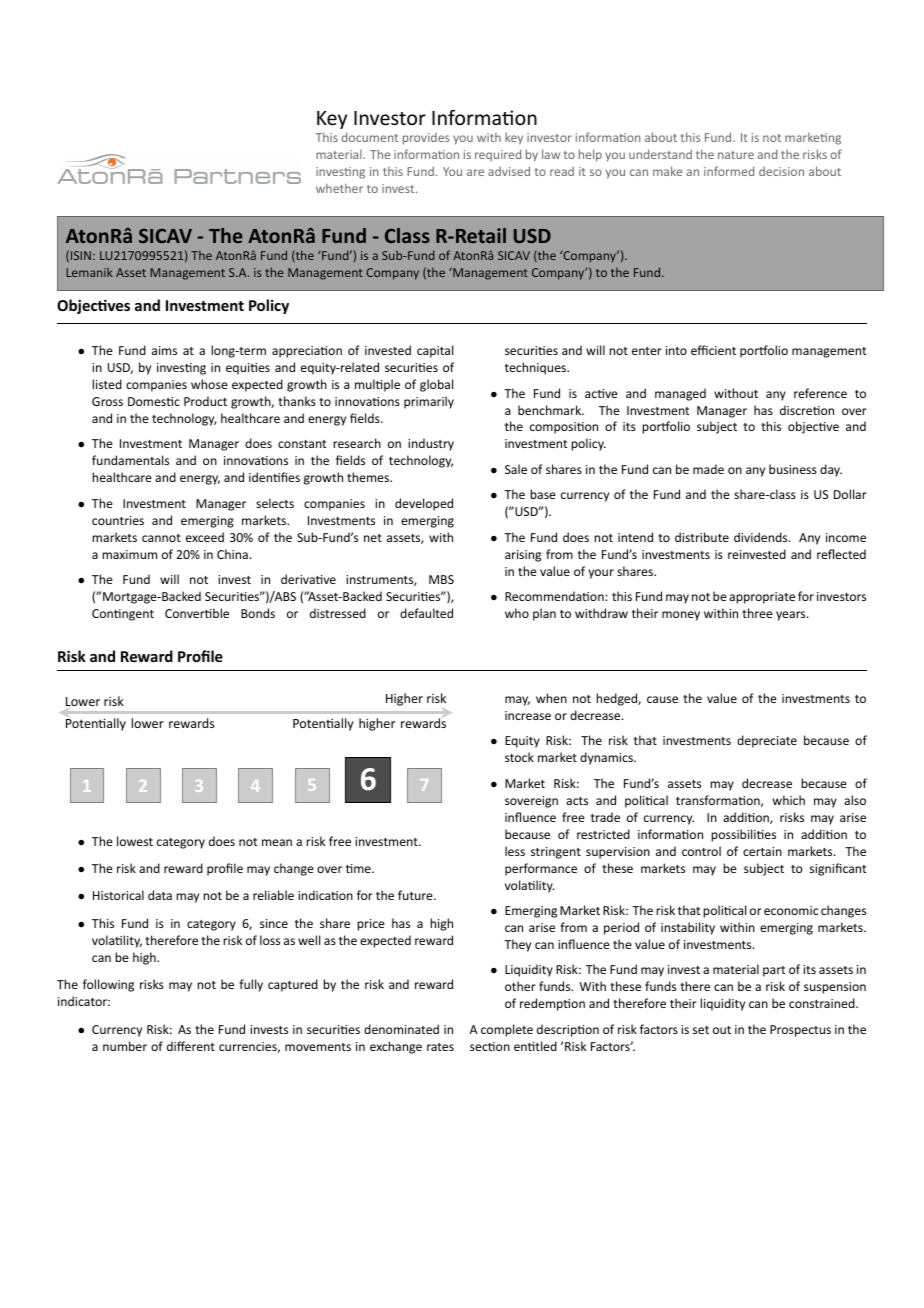  I want to click on whether, so click(339, 188).
